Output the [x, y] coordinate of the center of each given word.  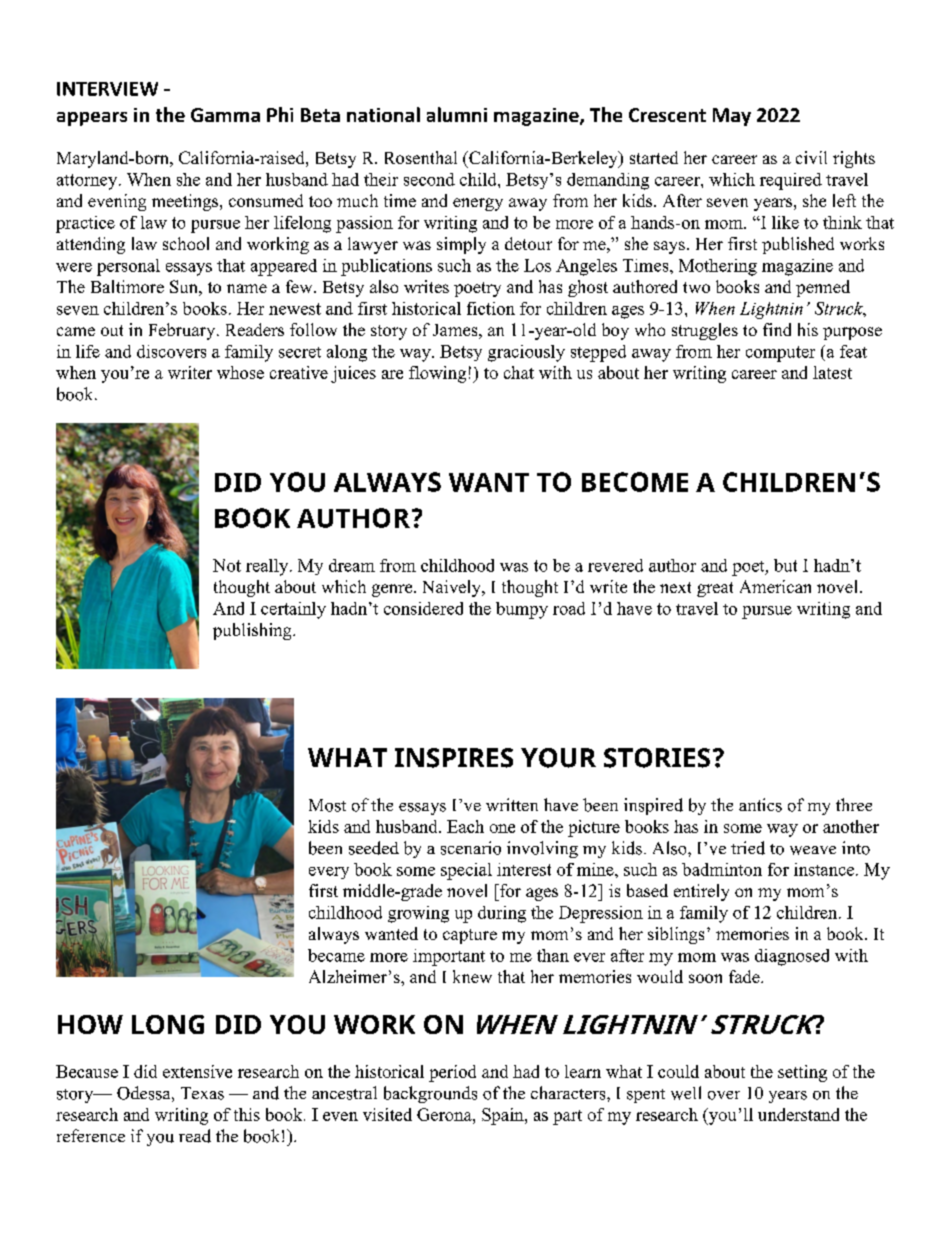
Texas [202, 1093]
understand [798, 1114]
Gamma [225, 115]
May [732, 117]
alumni [457, 114]
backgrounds [430, 1094]
